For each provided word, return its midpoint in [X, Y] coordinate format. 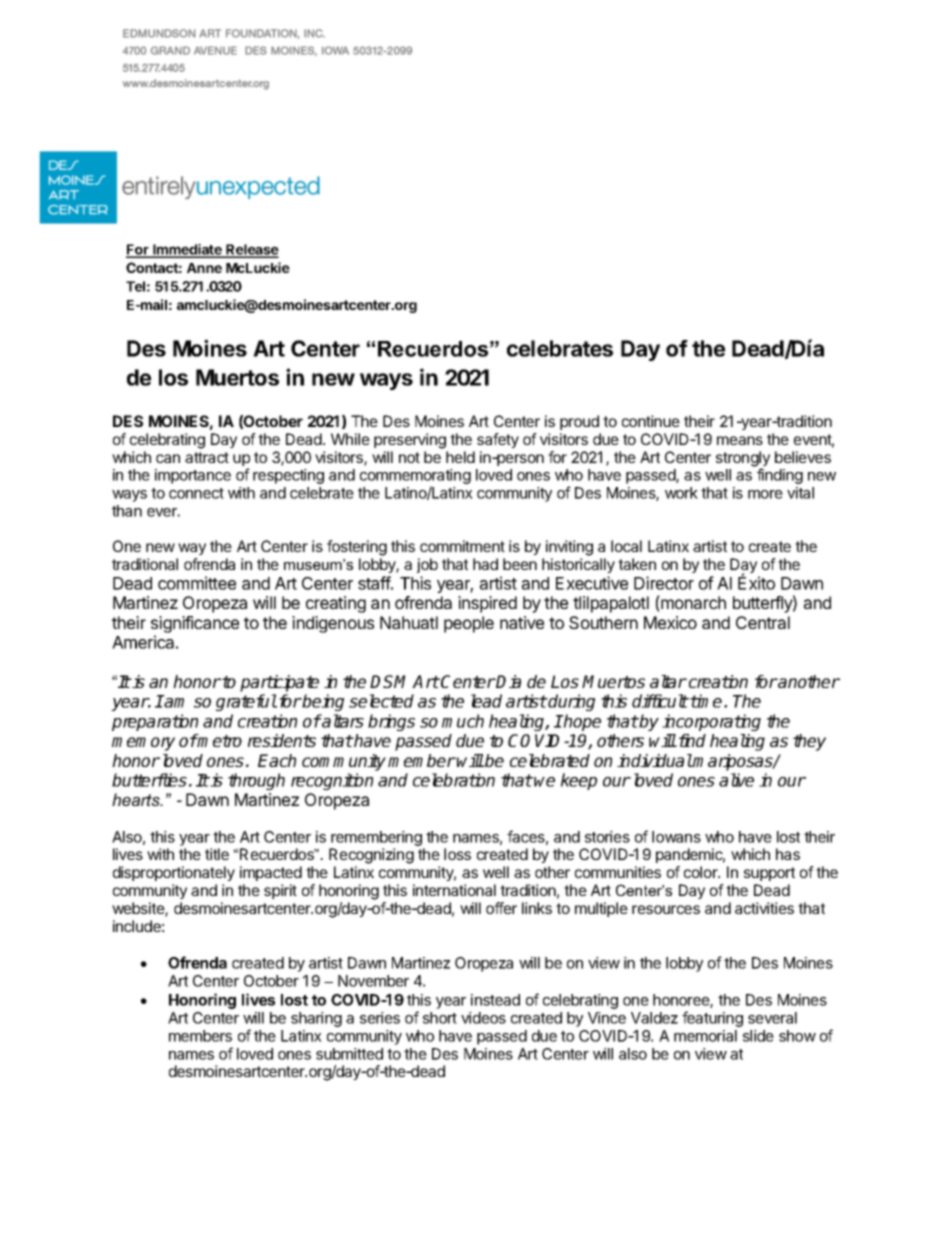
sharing [316, 1019]
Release [251, 251]
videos [483, 1018]
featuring [712, 1019]
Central [763, 622]
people [469, 624]
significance [195, 626]
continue [651, 421]
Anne [204, 268]
